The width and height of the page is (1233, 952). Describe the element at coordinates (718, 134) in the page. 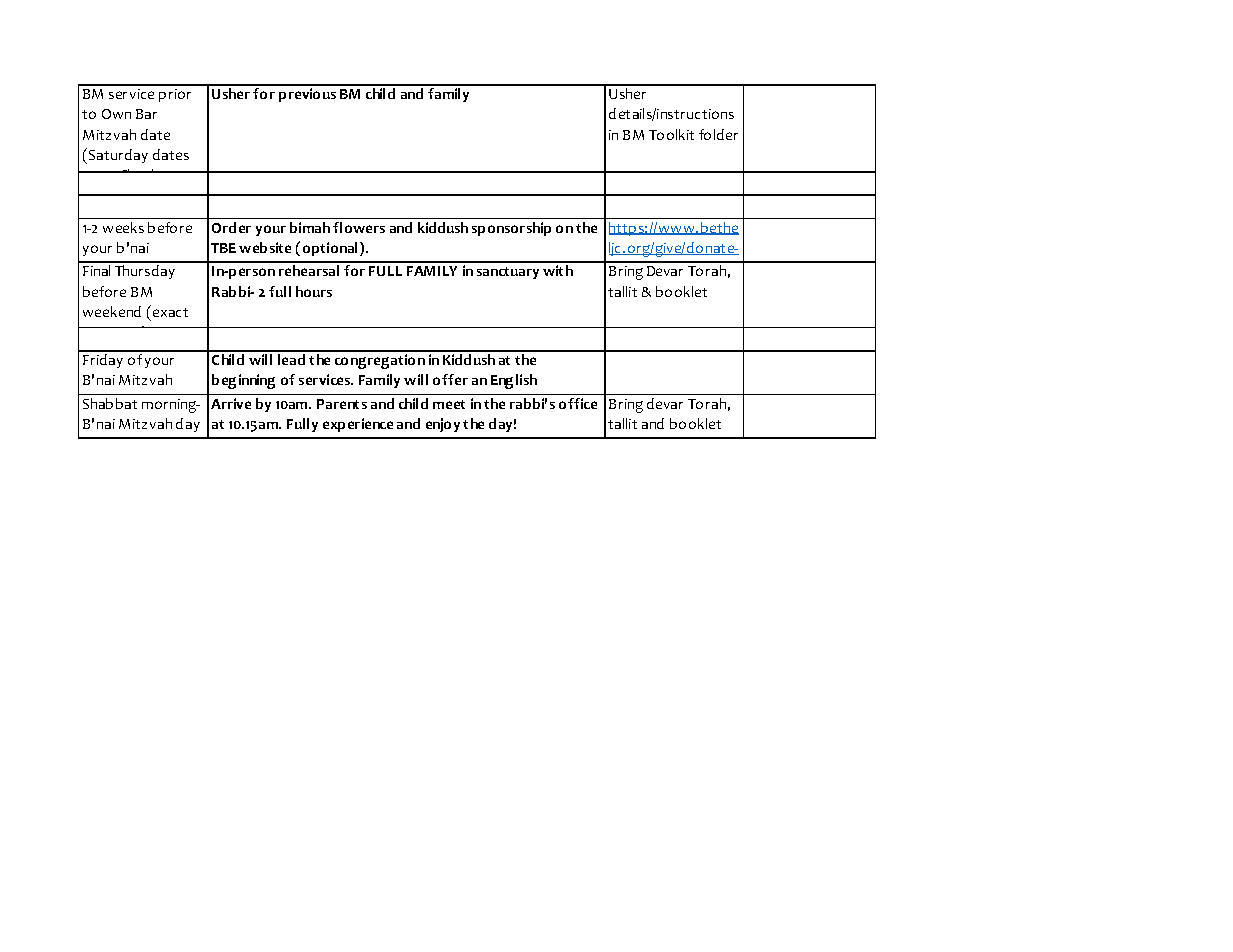

I see `folder` at that location.
